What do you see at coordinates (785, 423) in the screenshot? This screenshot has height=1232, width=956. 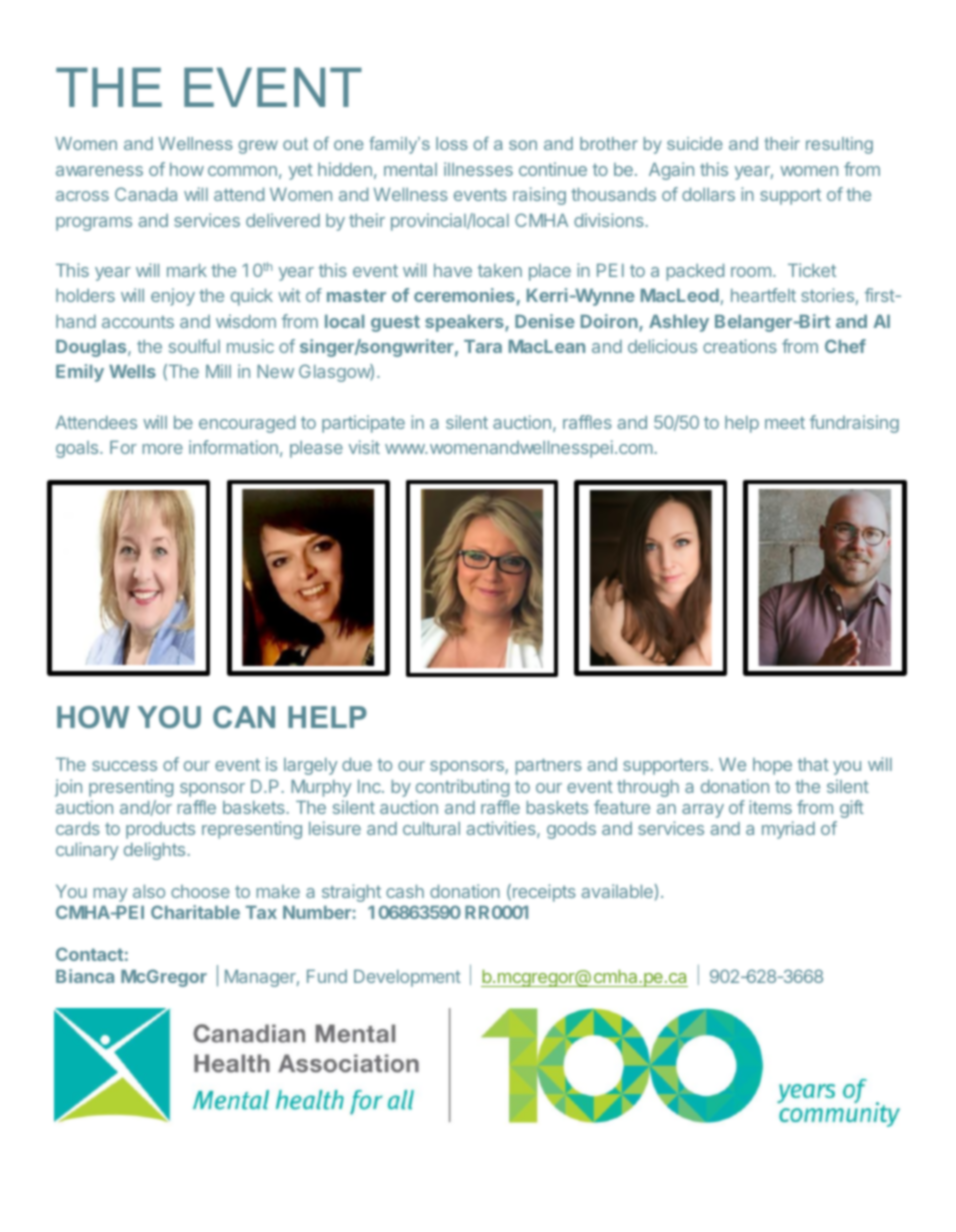 I see `meet` at bounding box center [785, 423].
